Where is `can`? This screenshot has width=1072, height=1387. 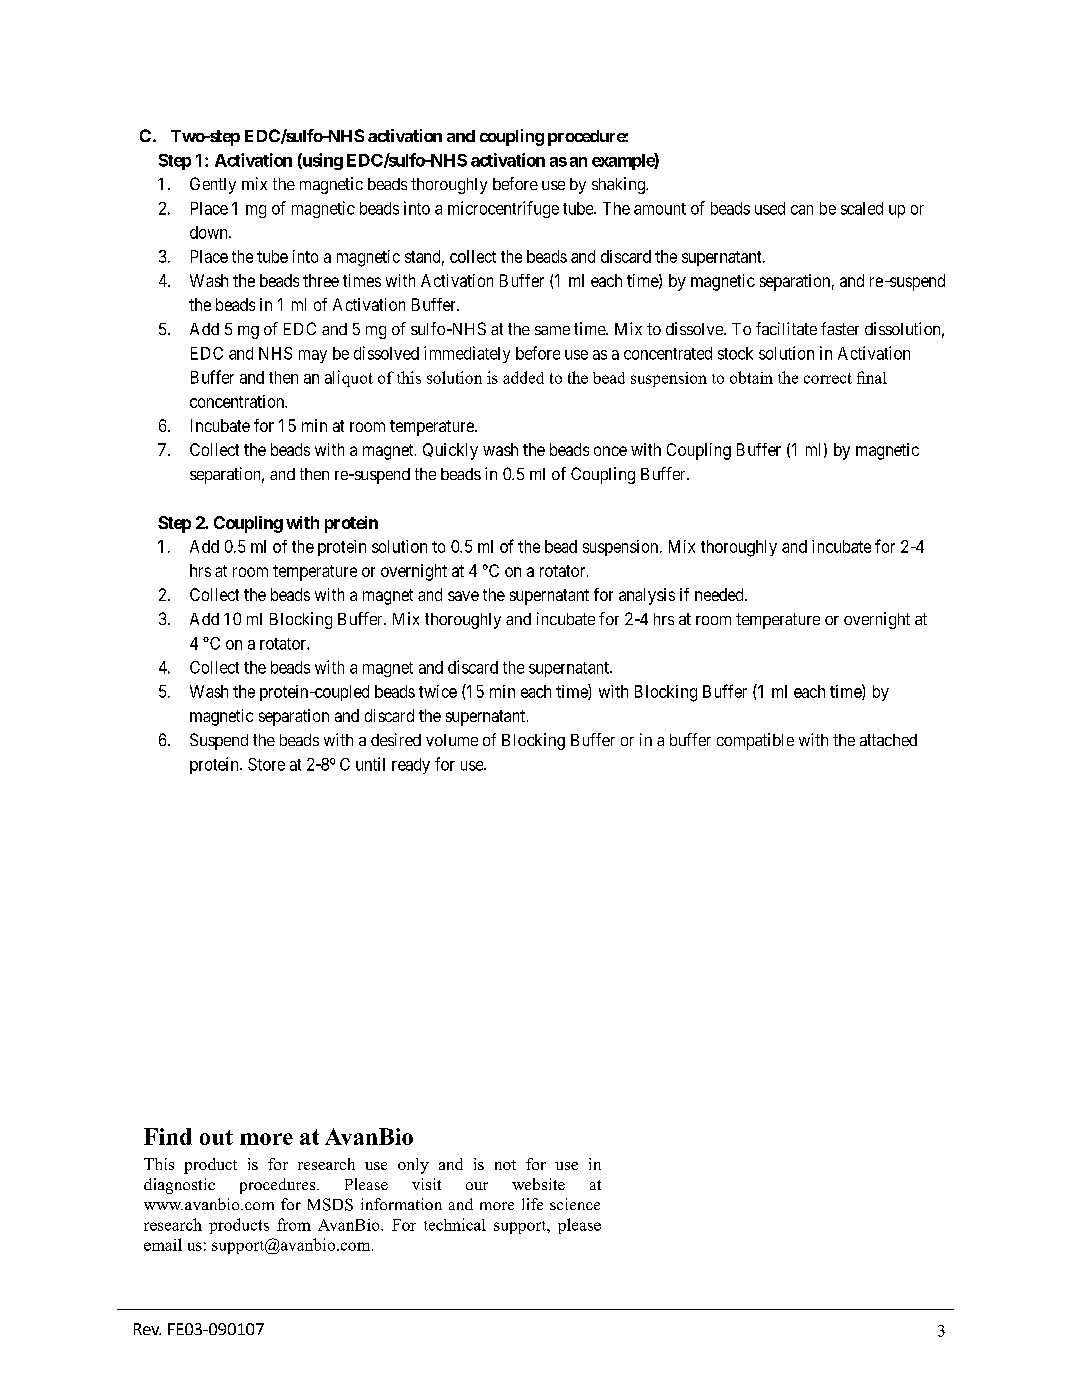 can is located at coordinates (802, 210).
